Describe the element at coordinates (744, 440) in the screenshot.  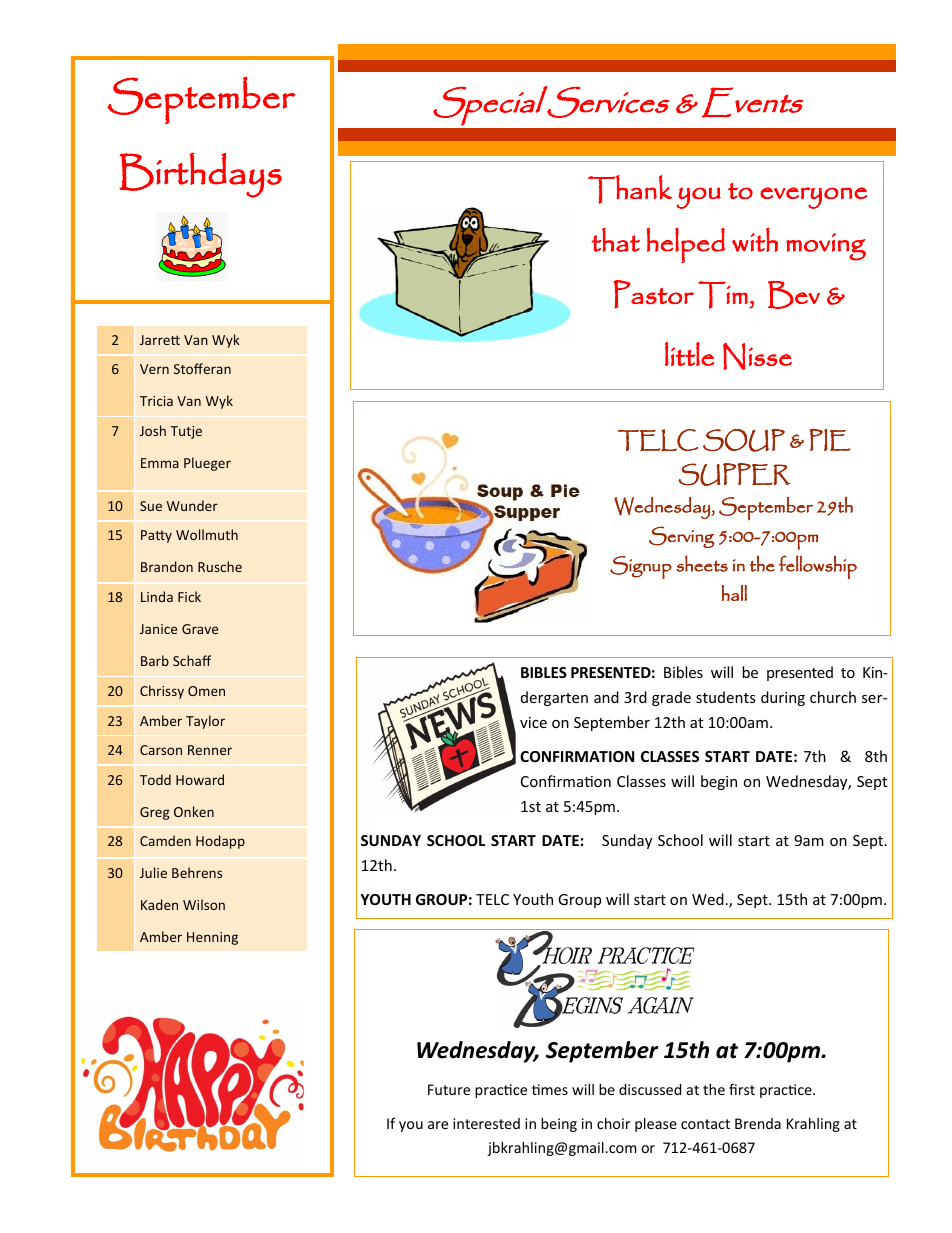
I see `SOUP` at that location.
